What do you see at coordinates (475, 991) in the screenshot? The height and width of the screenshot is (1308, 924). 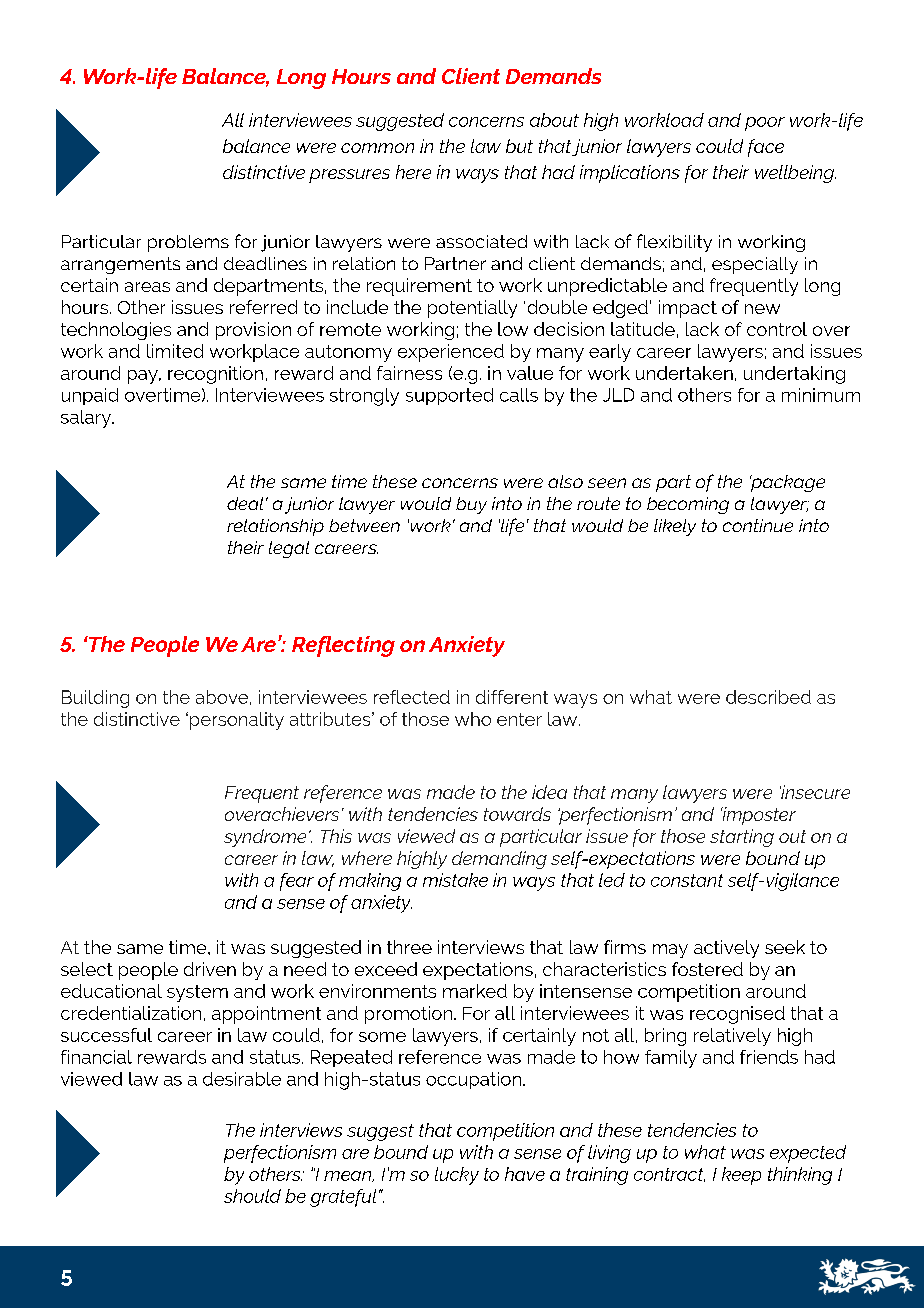 I see `marked` at bounding box center [475, 991].
